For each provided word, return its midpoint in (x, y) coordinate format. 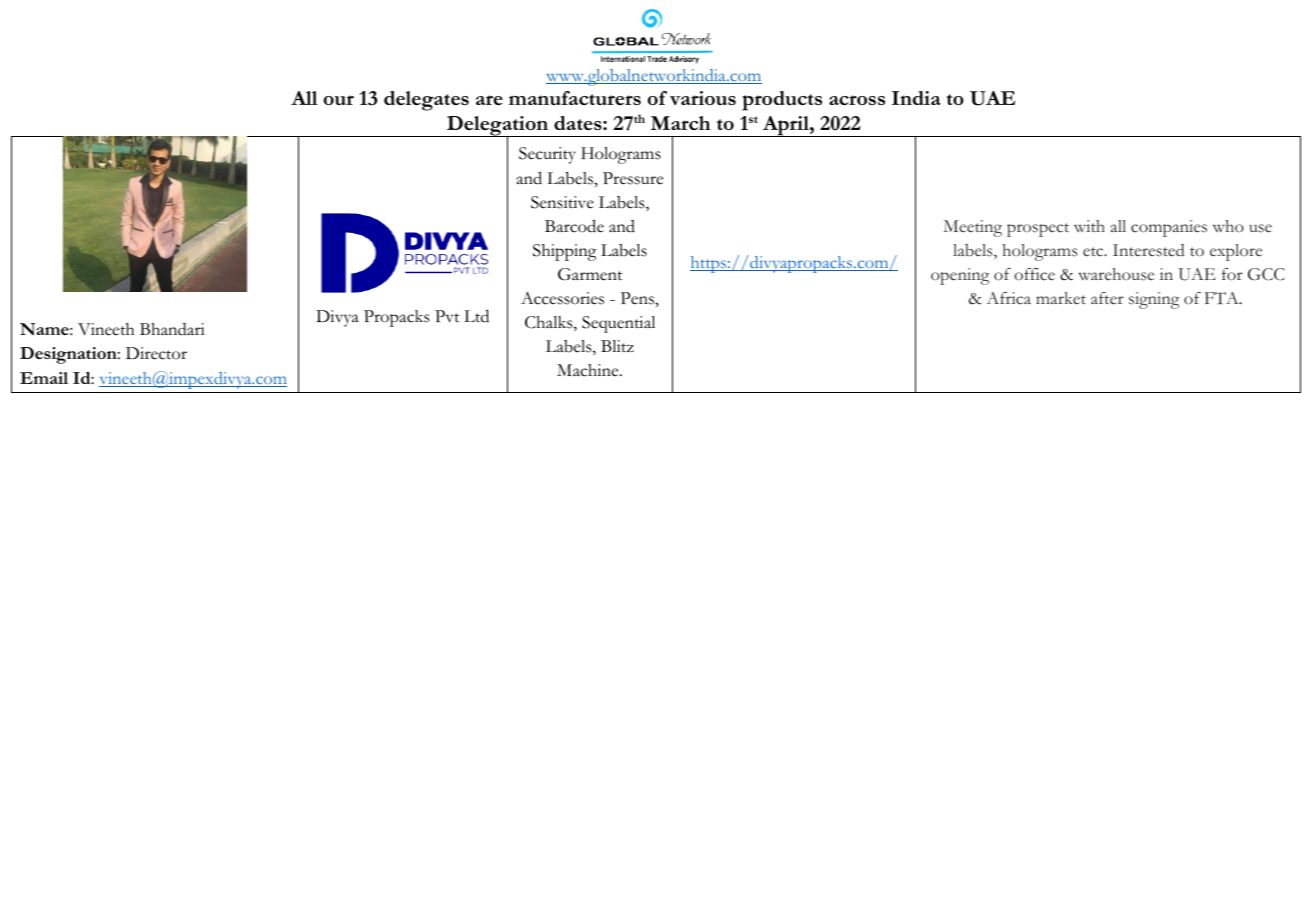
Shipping (564, 252)
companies (1169, 228)
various (703, 98)
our (339, 100)
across (857, 100)
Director (156, 353)
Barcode (574, 226)
